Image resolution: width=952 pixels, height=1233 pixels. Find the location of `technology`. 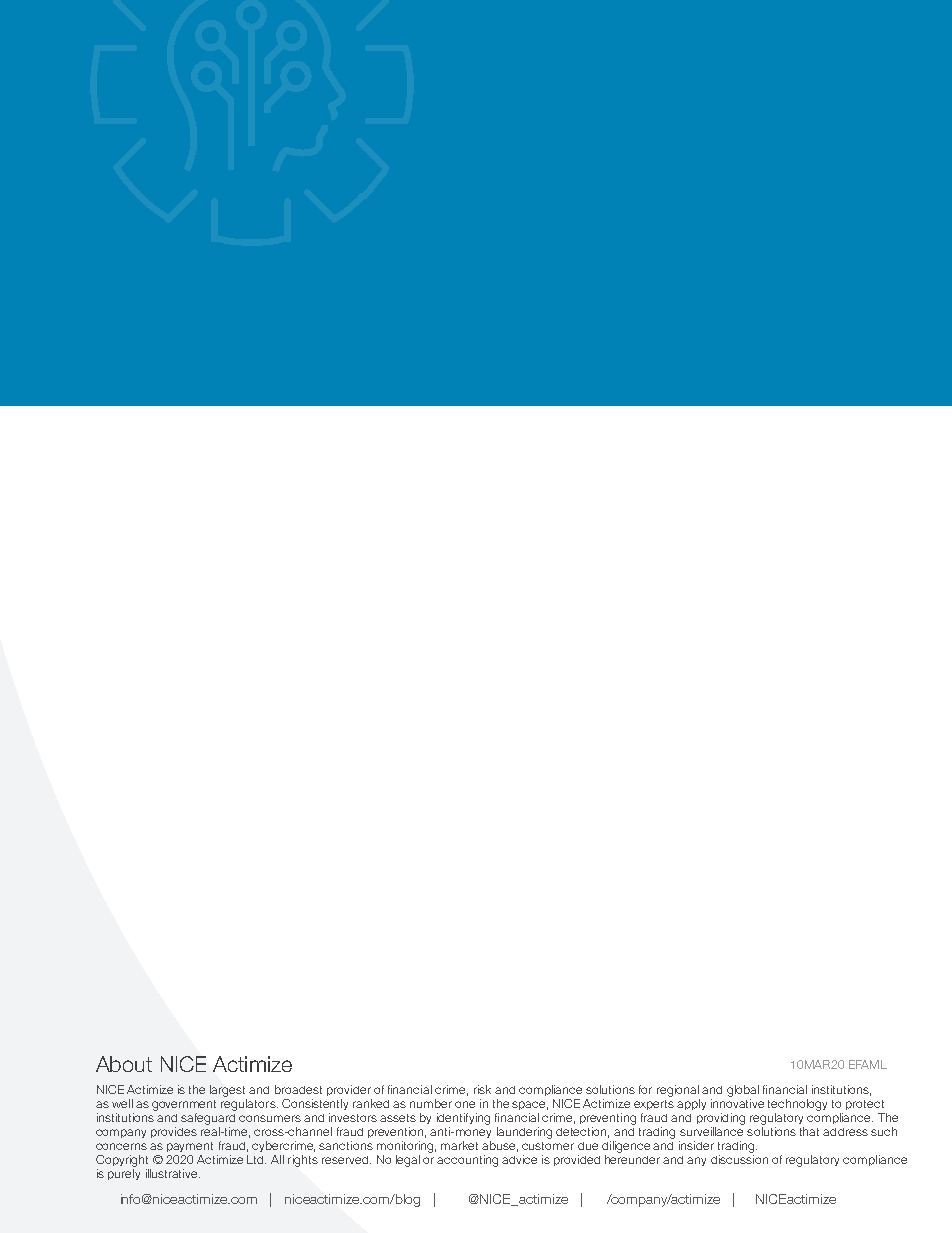

technology is located at coordinates (797, 1105).
